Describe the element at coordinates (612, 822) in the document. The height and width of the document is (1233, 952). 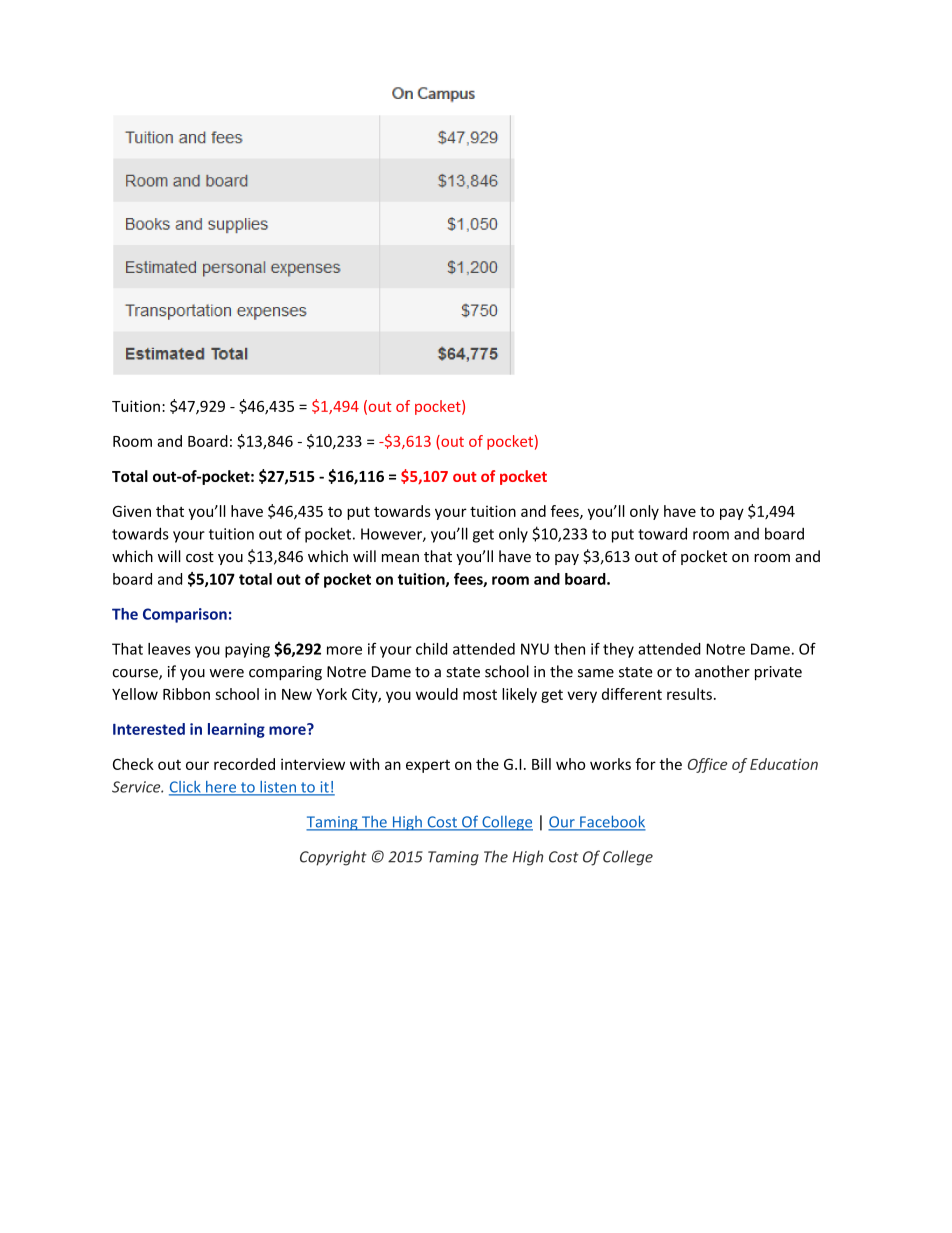
I see `Facebook` at that location.
